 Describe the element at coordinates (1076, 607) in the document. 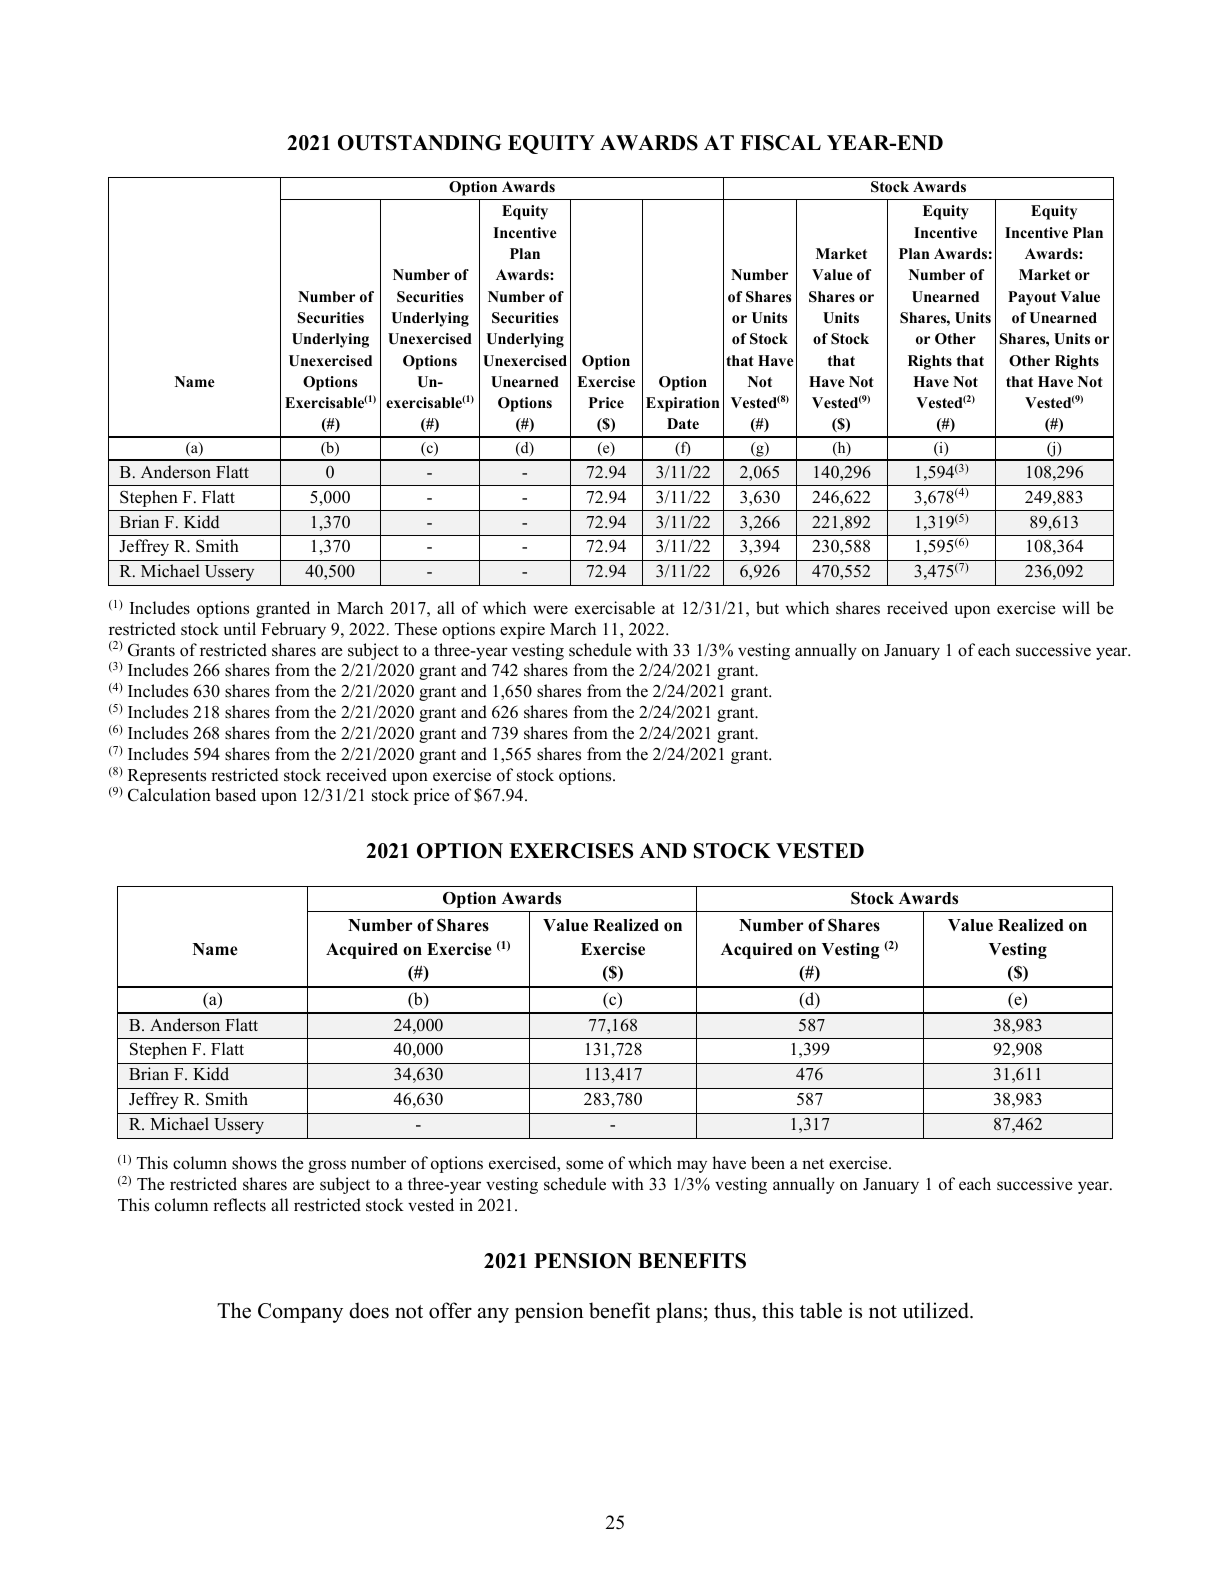

I see `will` at that location.
